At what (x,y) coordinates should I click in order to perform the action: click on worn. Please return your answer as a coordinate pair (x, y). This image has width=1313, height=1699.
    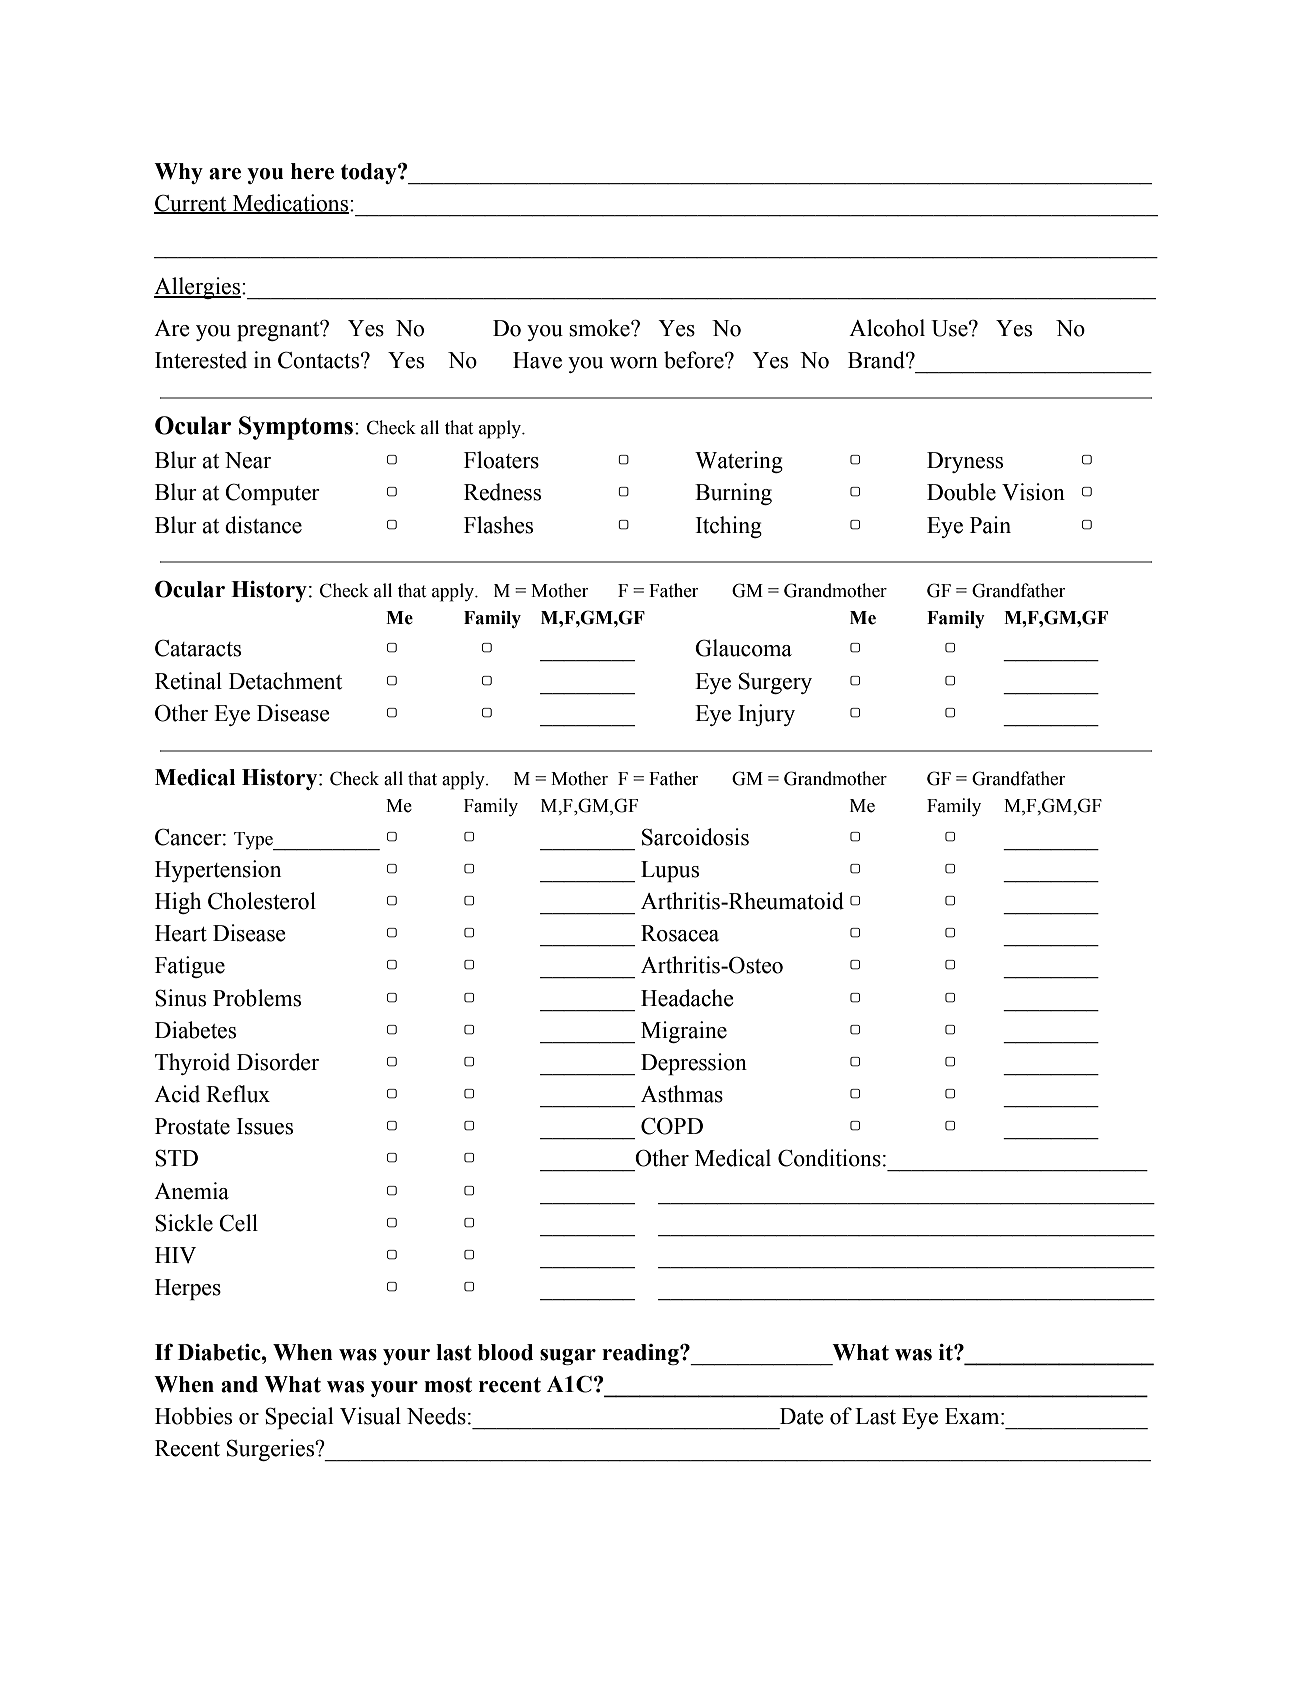
    Looking at the image, I should click on (634, 363).
